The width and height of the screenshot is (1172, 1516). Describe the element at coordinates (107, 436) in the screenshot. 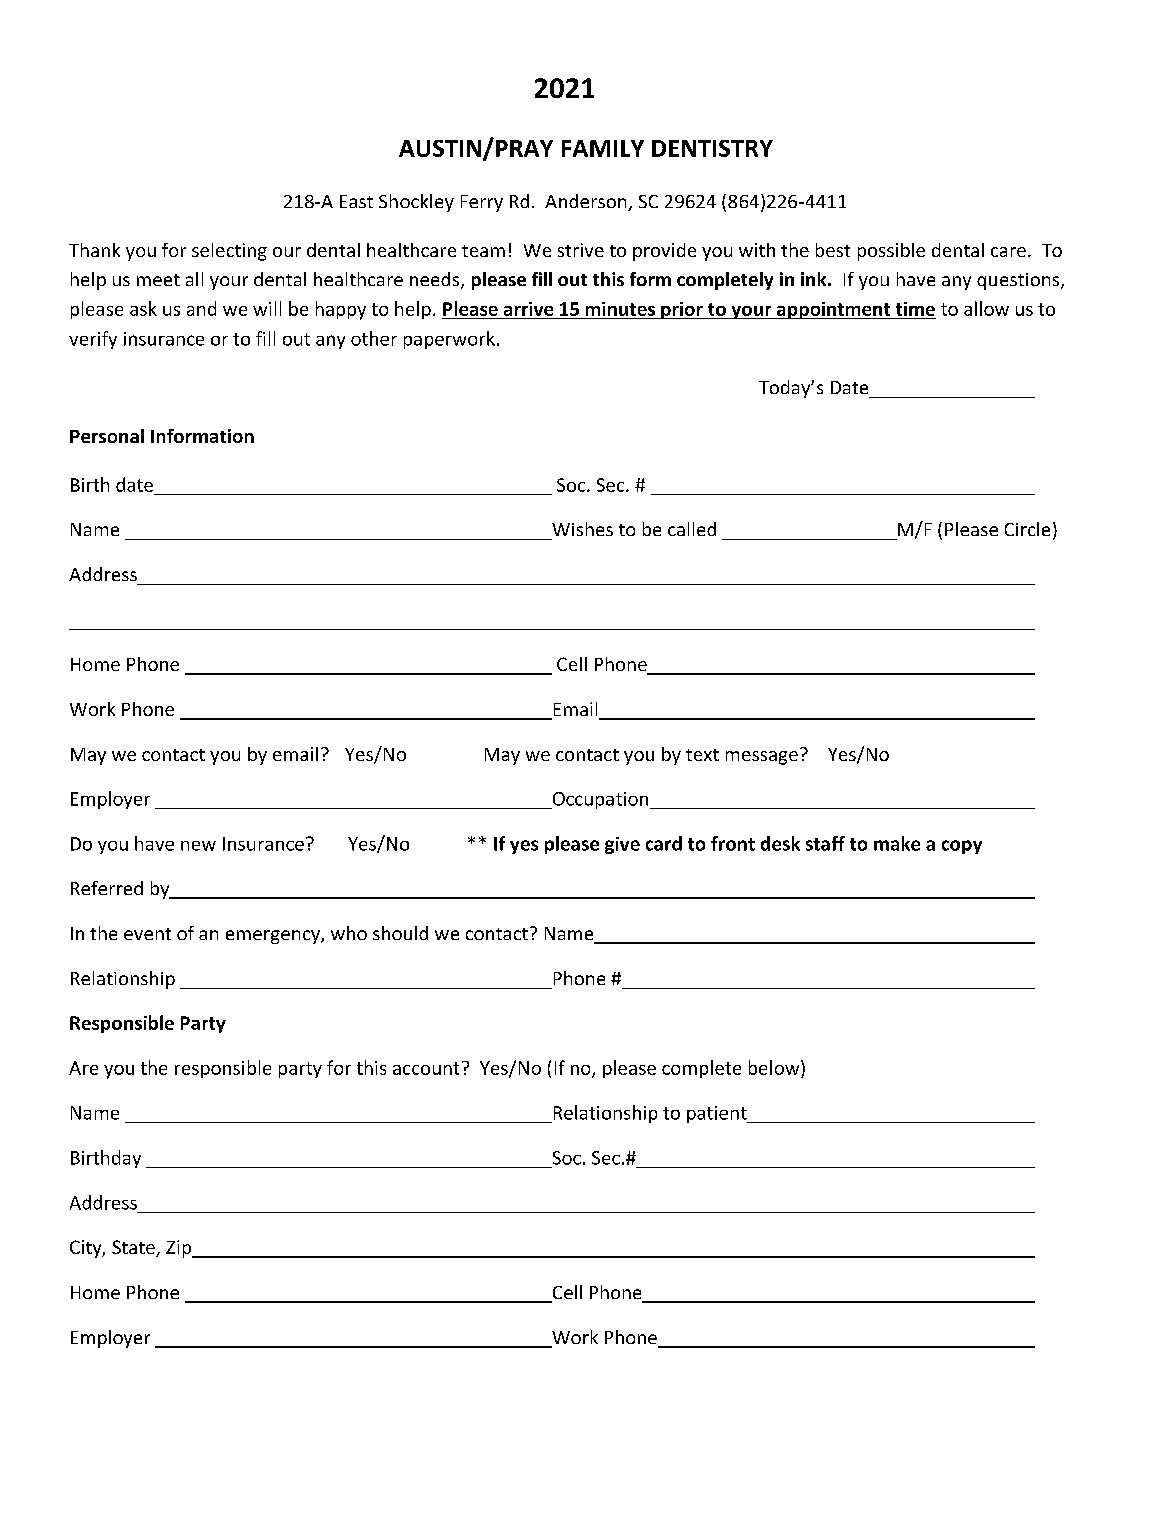

I see `Personal` at that location.
